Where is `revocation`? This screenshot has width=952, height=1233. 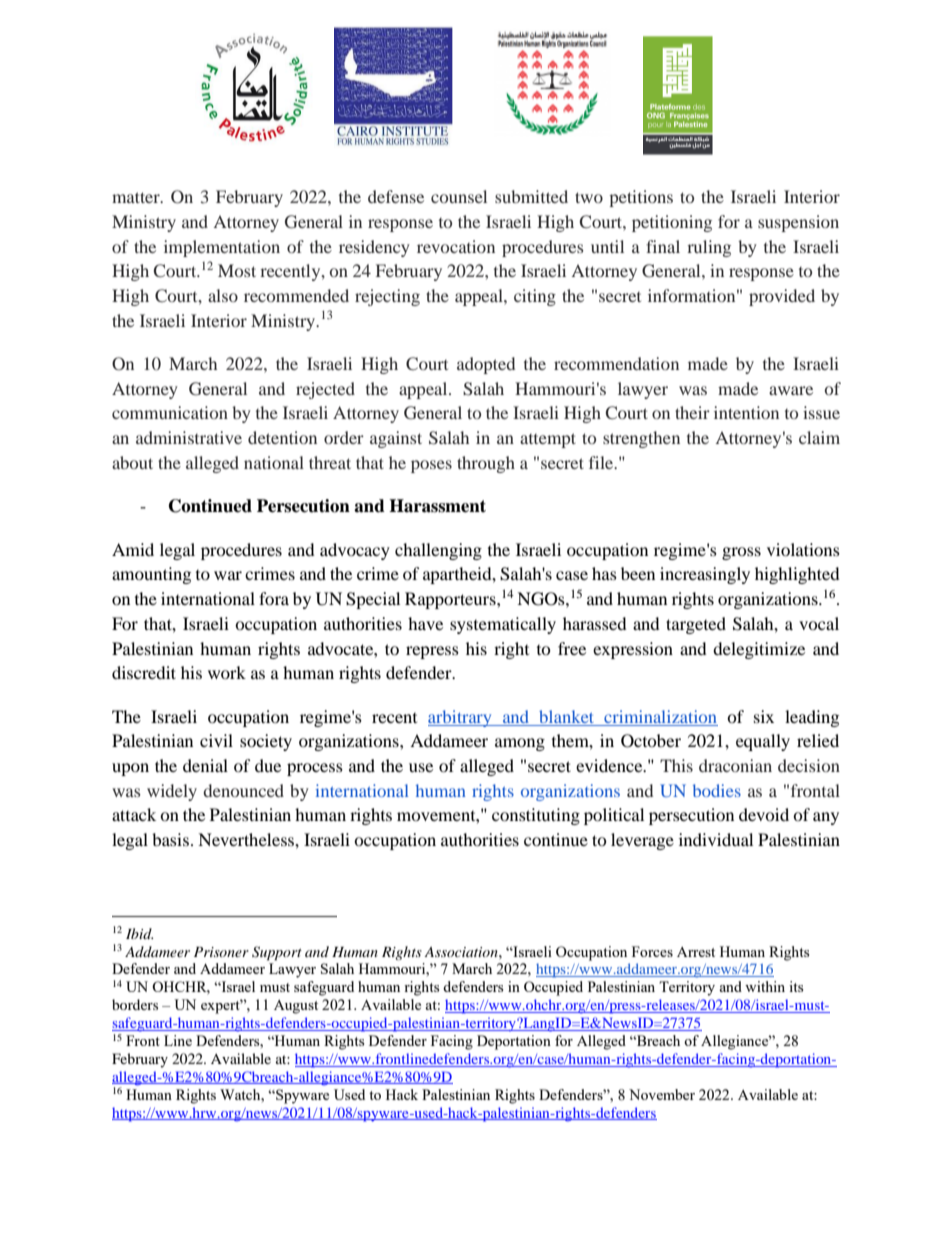
revocation is located at coordinates (456, 246).
